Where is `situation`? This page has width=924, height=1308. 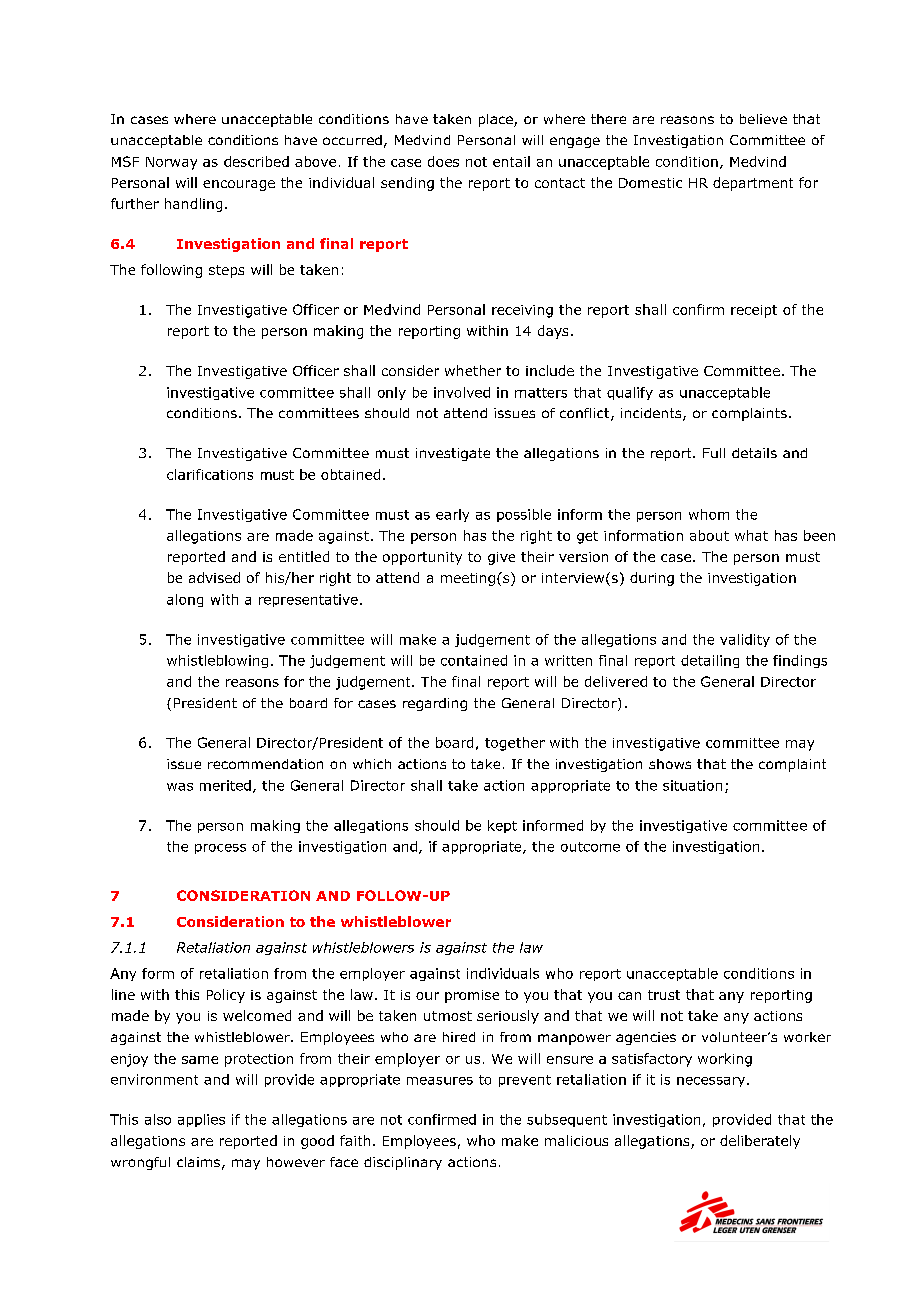
situation is located at coordinates (692, 785).
